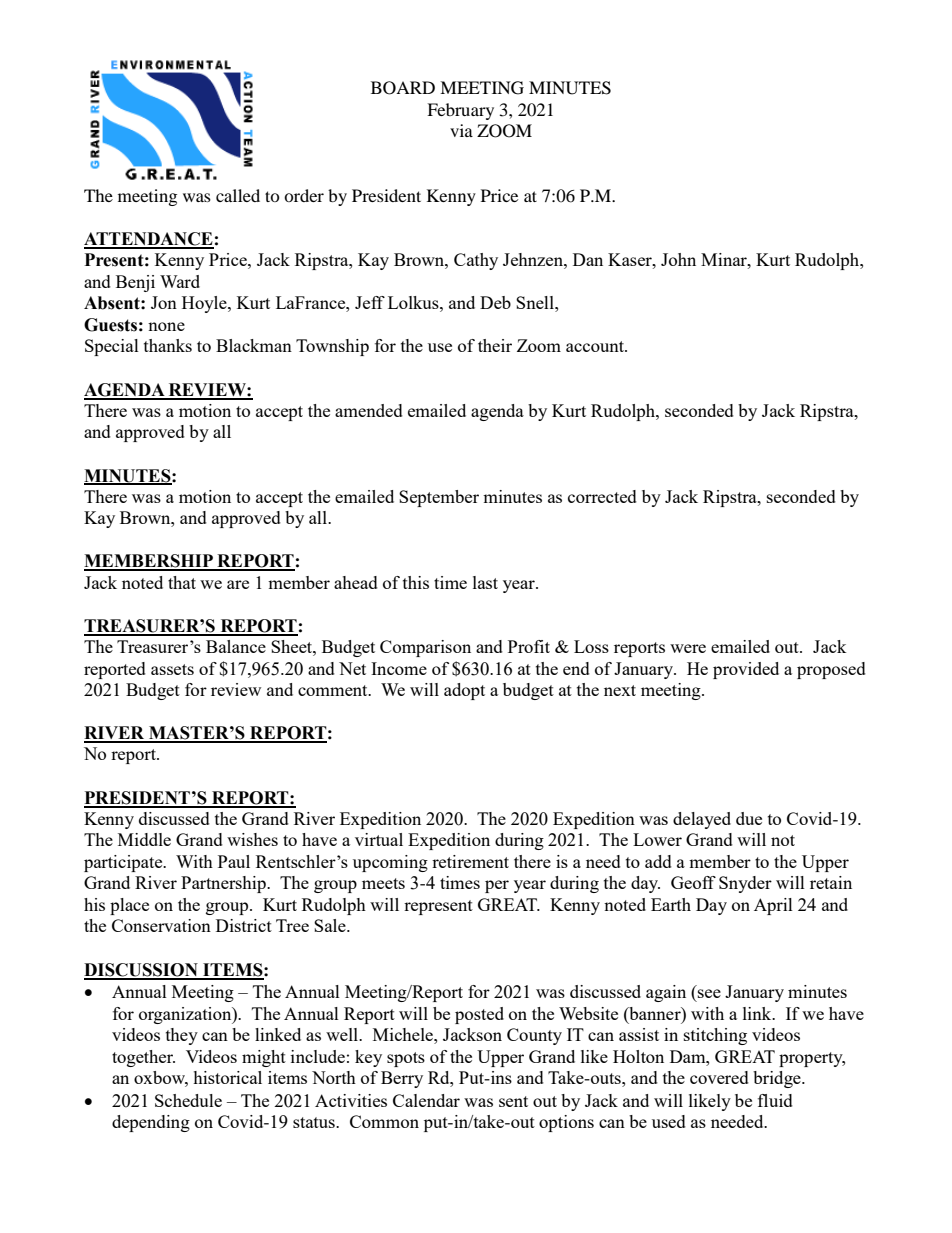 This screenshot has width=952, height=1233. Describe the element at coordinates (678, 259) in the screenshot. I see `John` at that location.
